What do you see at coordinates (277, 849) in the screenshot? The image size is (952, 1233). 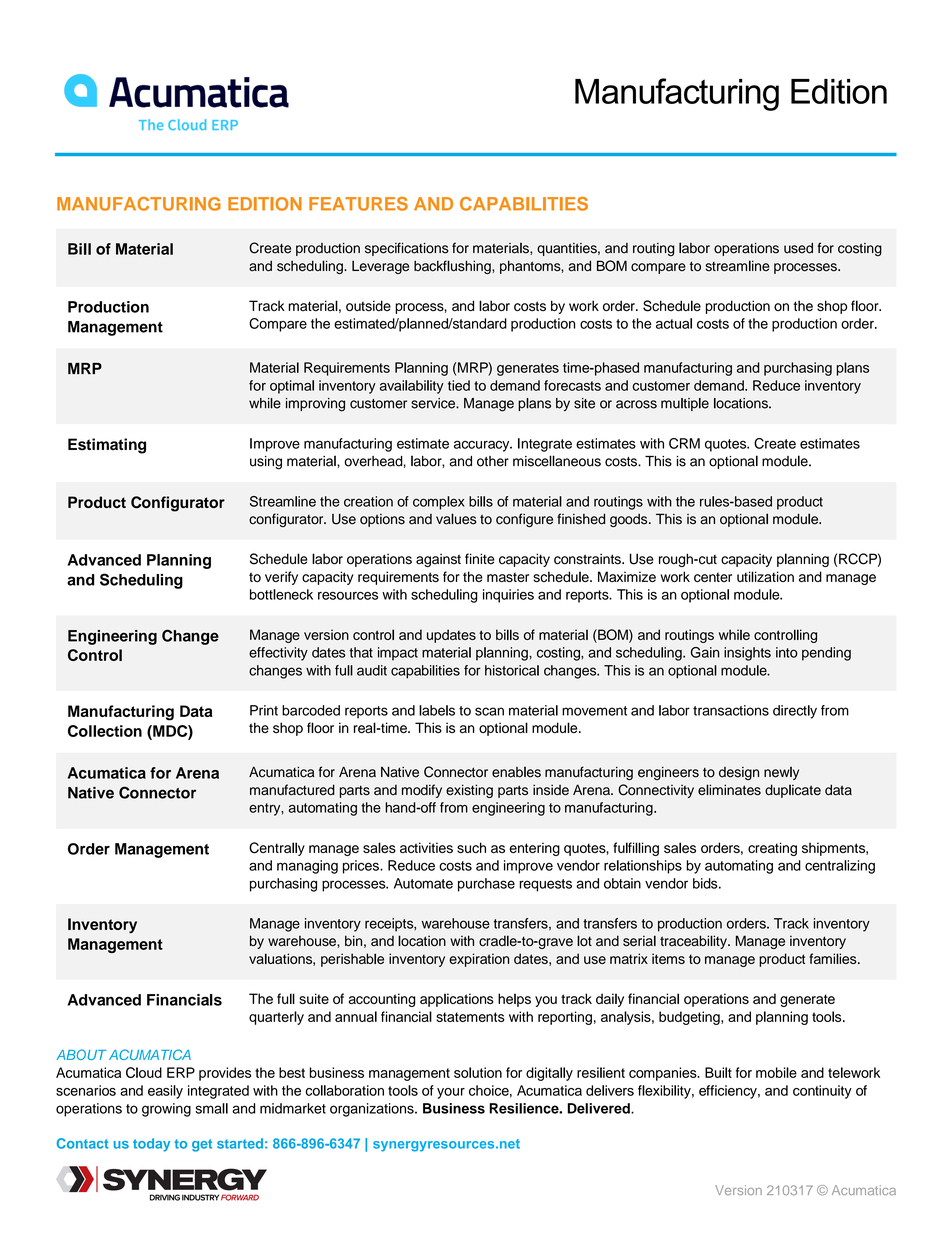 I see `Centrally` at bounding box center [277, 849].
